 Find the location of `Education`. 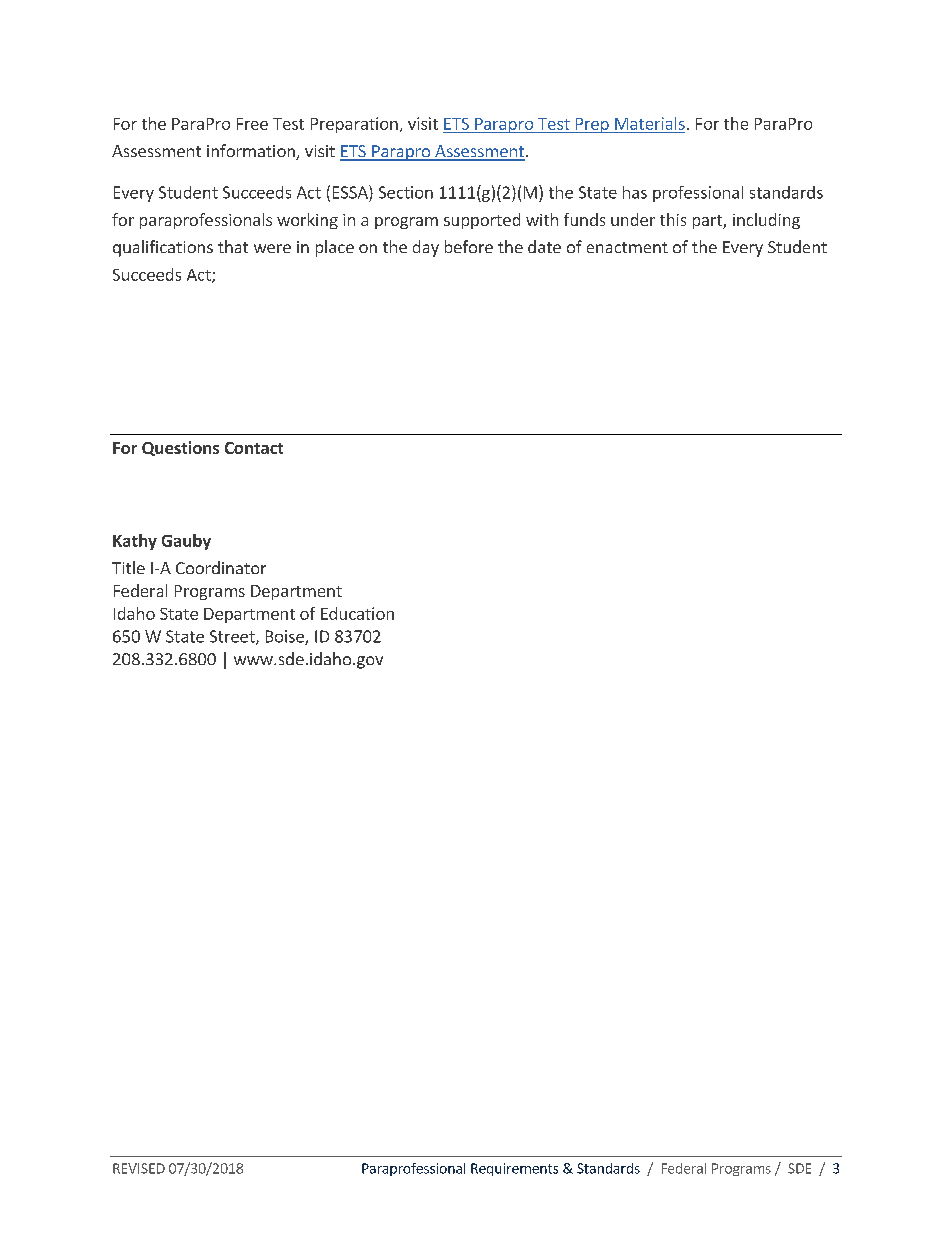

Education is located at coordinates (357, 613).
